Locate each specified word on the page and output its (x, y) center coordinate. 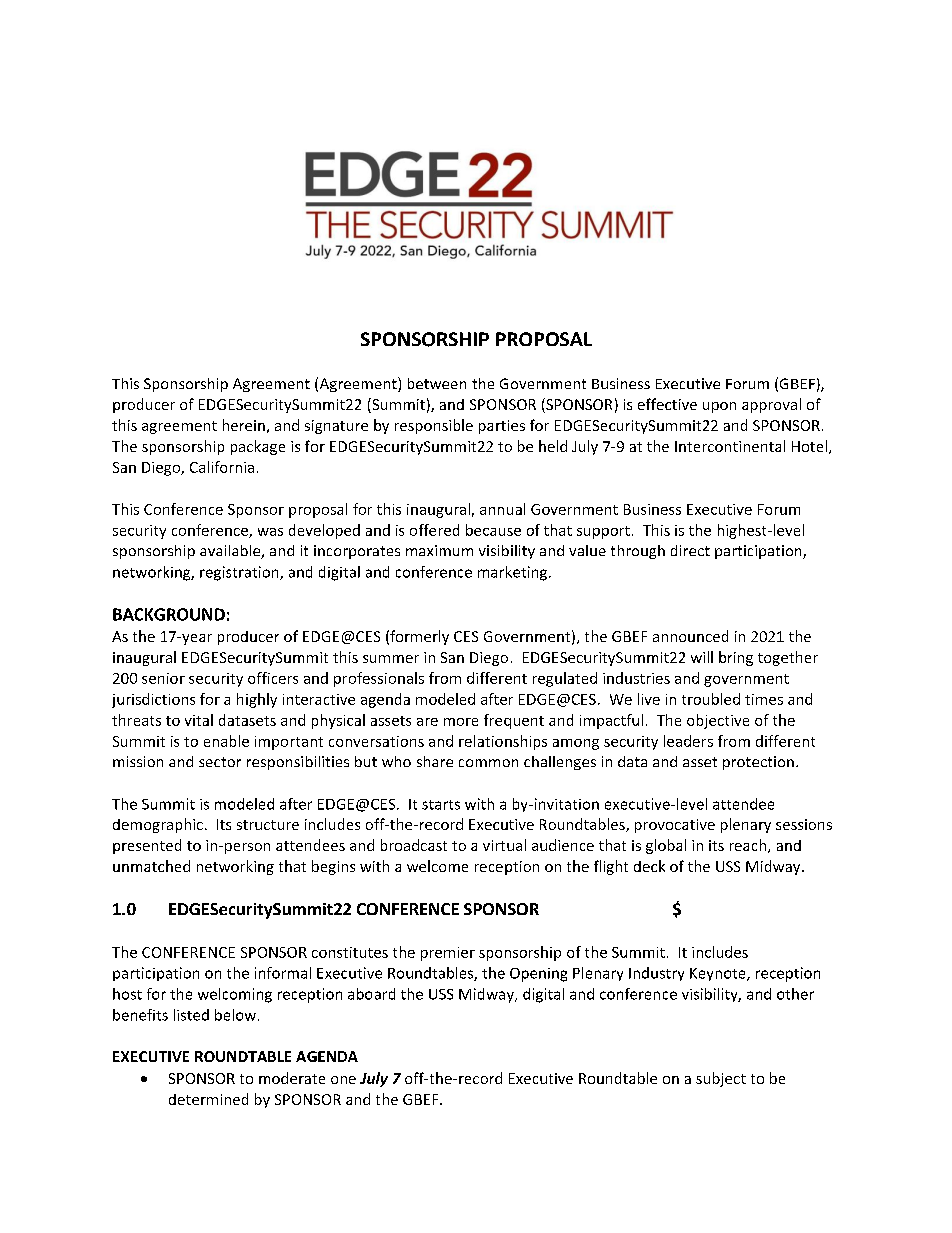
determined (208, 1099)
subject (721, 1079)
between (437, 383)
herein (244, 425)
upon (719, 407)
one (343, 1080)
